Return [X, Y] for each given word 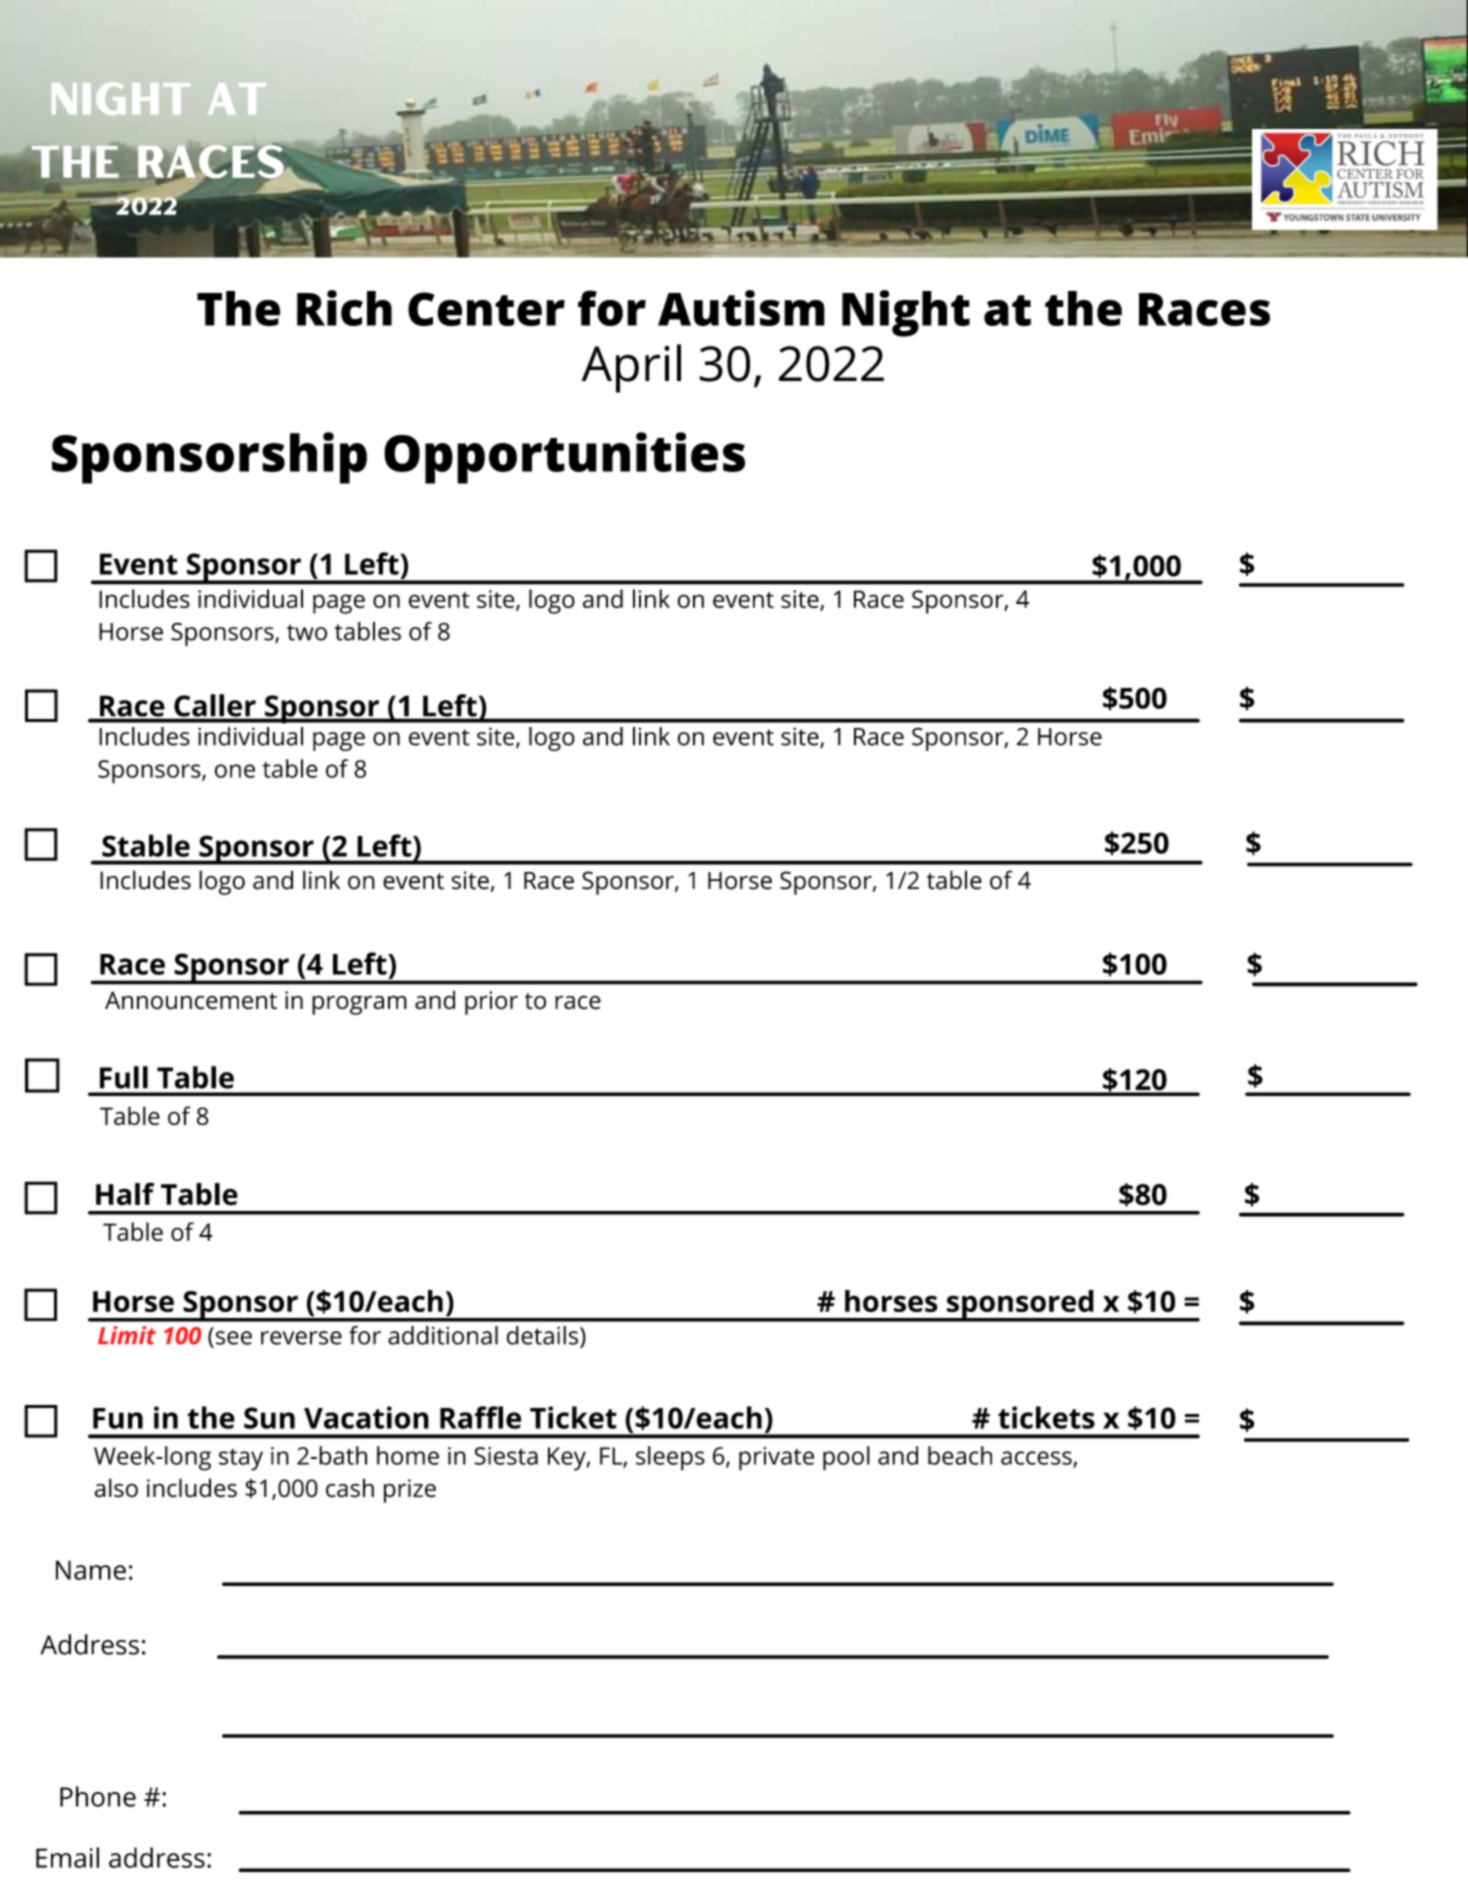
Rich [344, 308]
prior [491, 1003]
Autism [741, 308]
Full [124, 1077]
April [631, 368]
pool [846, 1458]
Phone [98, 1796]
